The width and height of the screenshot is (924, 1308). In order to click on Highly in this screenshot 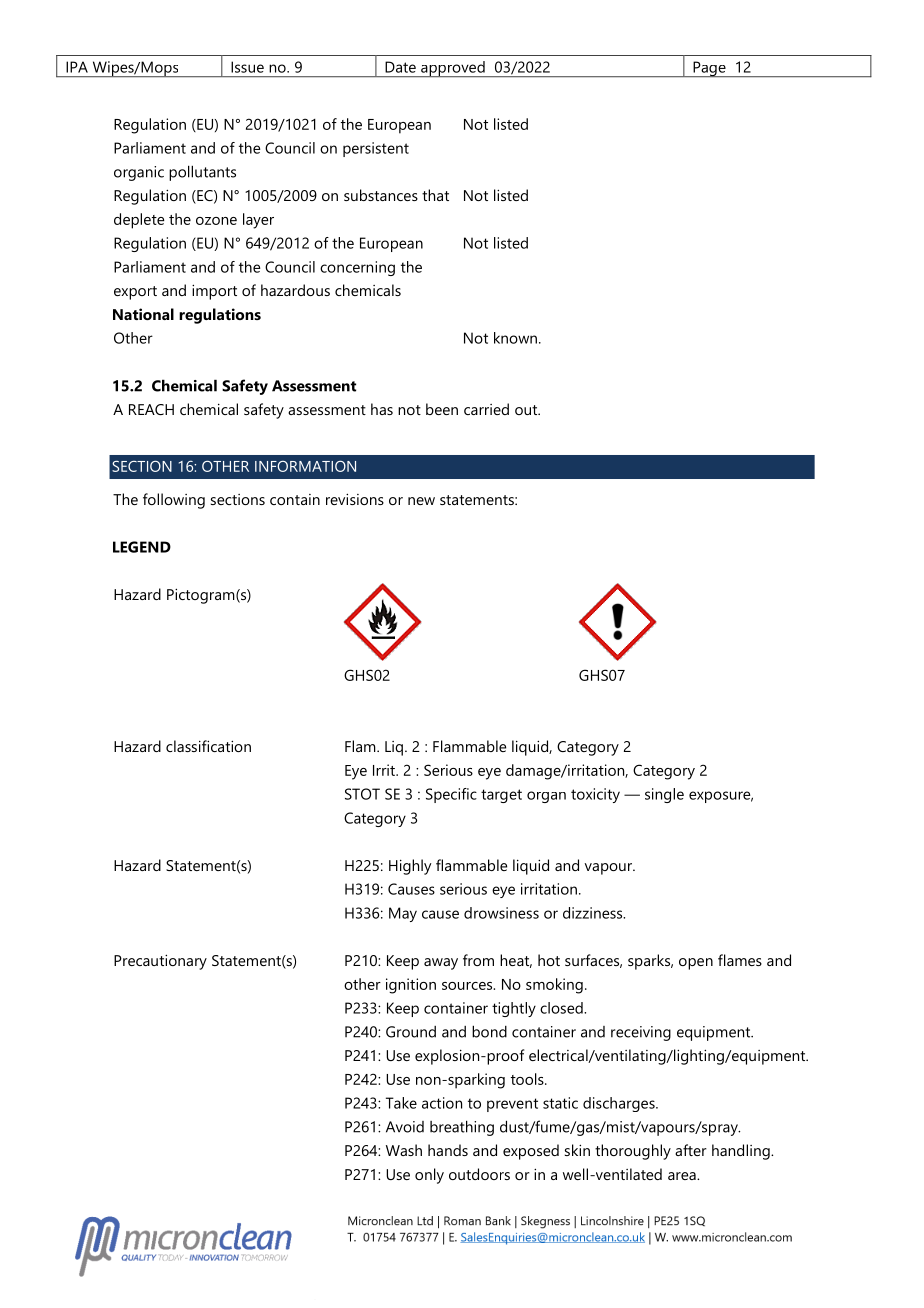, I will do `click(410, 867)`.
